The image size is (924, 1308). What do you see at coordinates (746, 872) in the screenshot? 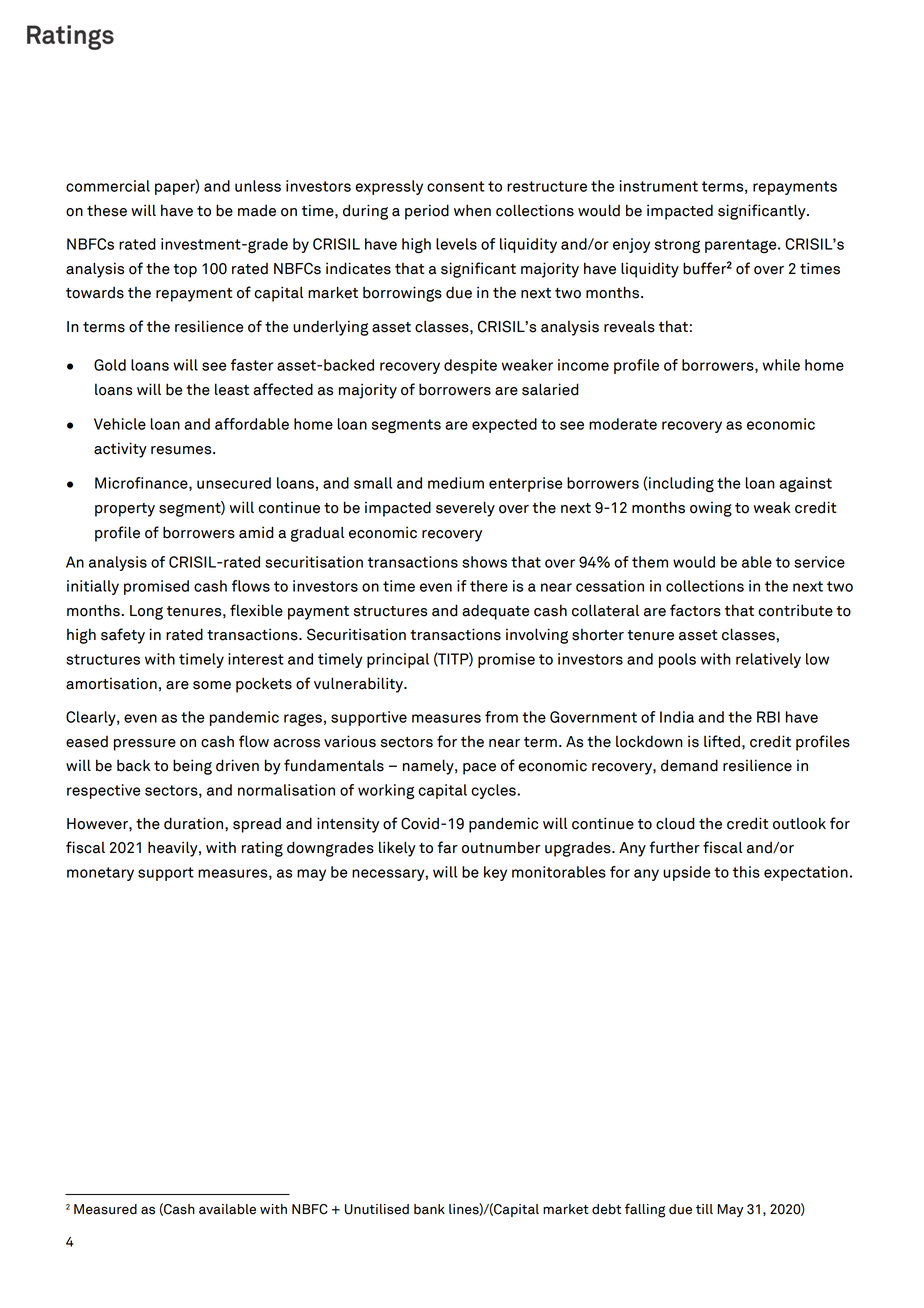
I see `this` at bounding box center [746, 872].
